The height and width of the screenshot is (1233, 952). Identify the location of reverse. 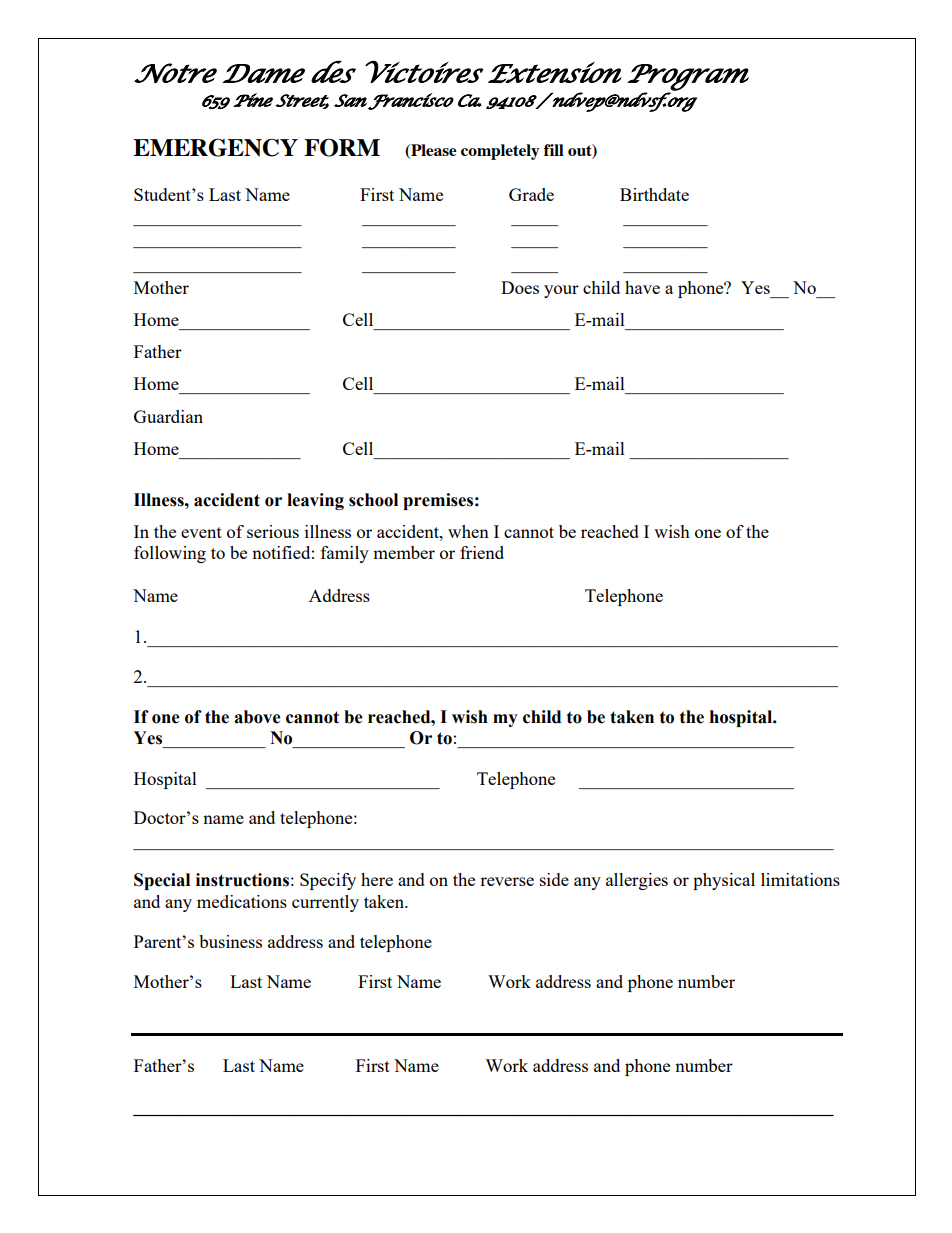
(507, 881).
